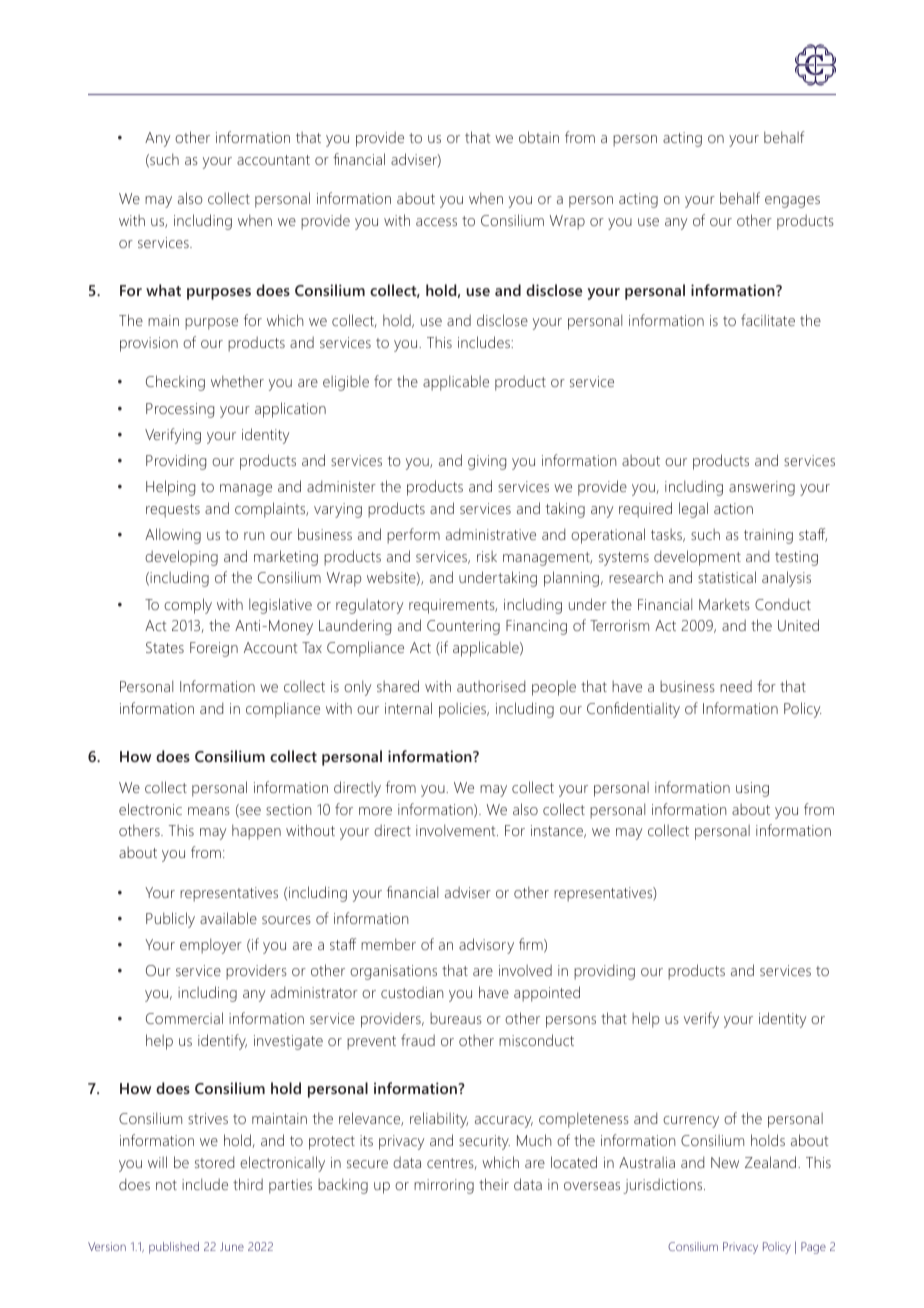 The width and height of the document is (924, 1308). What do you see at coordinates (166, 1185) in the document?
I see `not` at bounding box center [166, 1185].
